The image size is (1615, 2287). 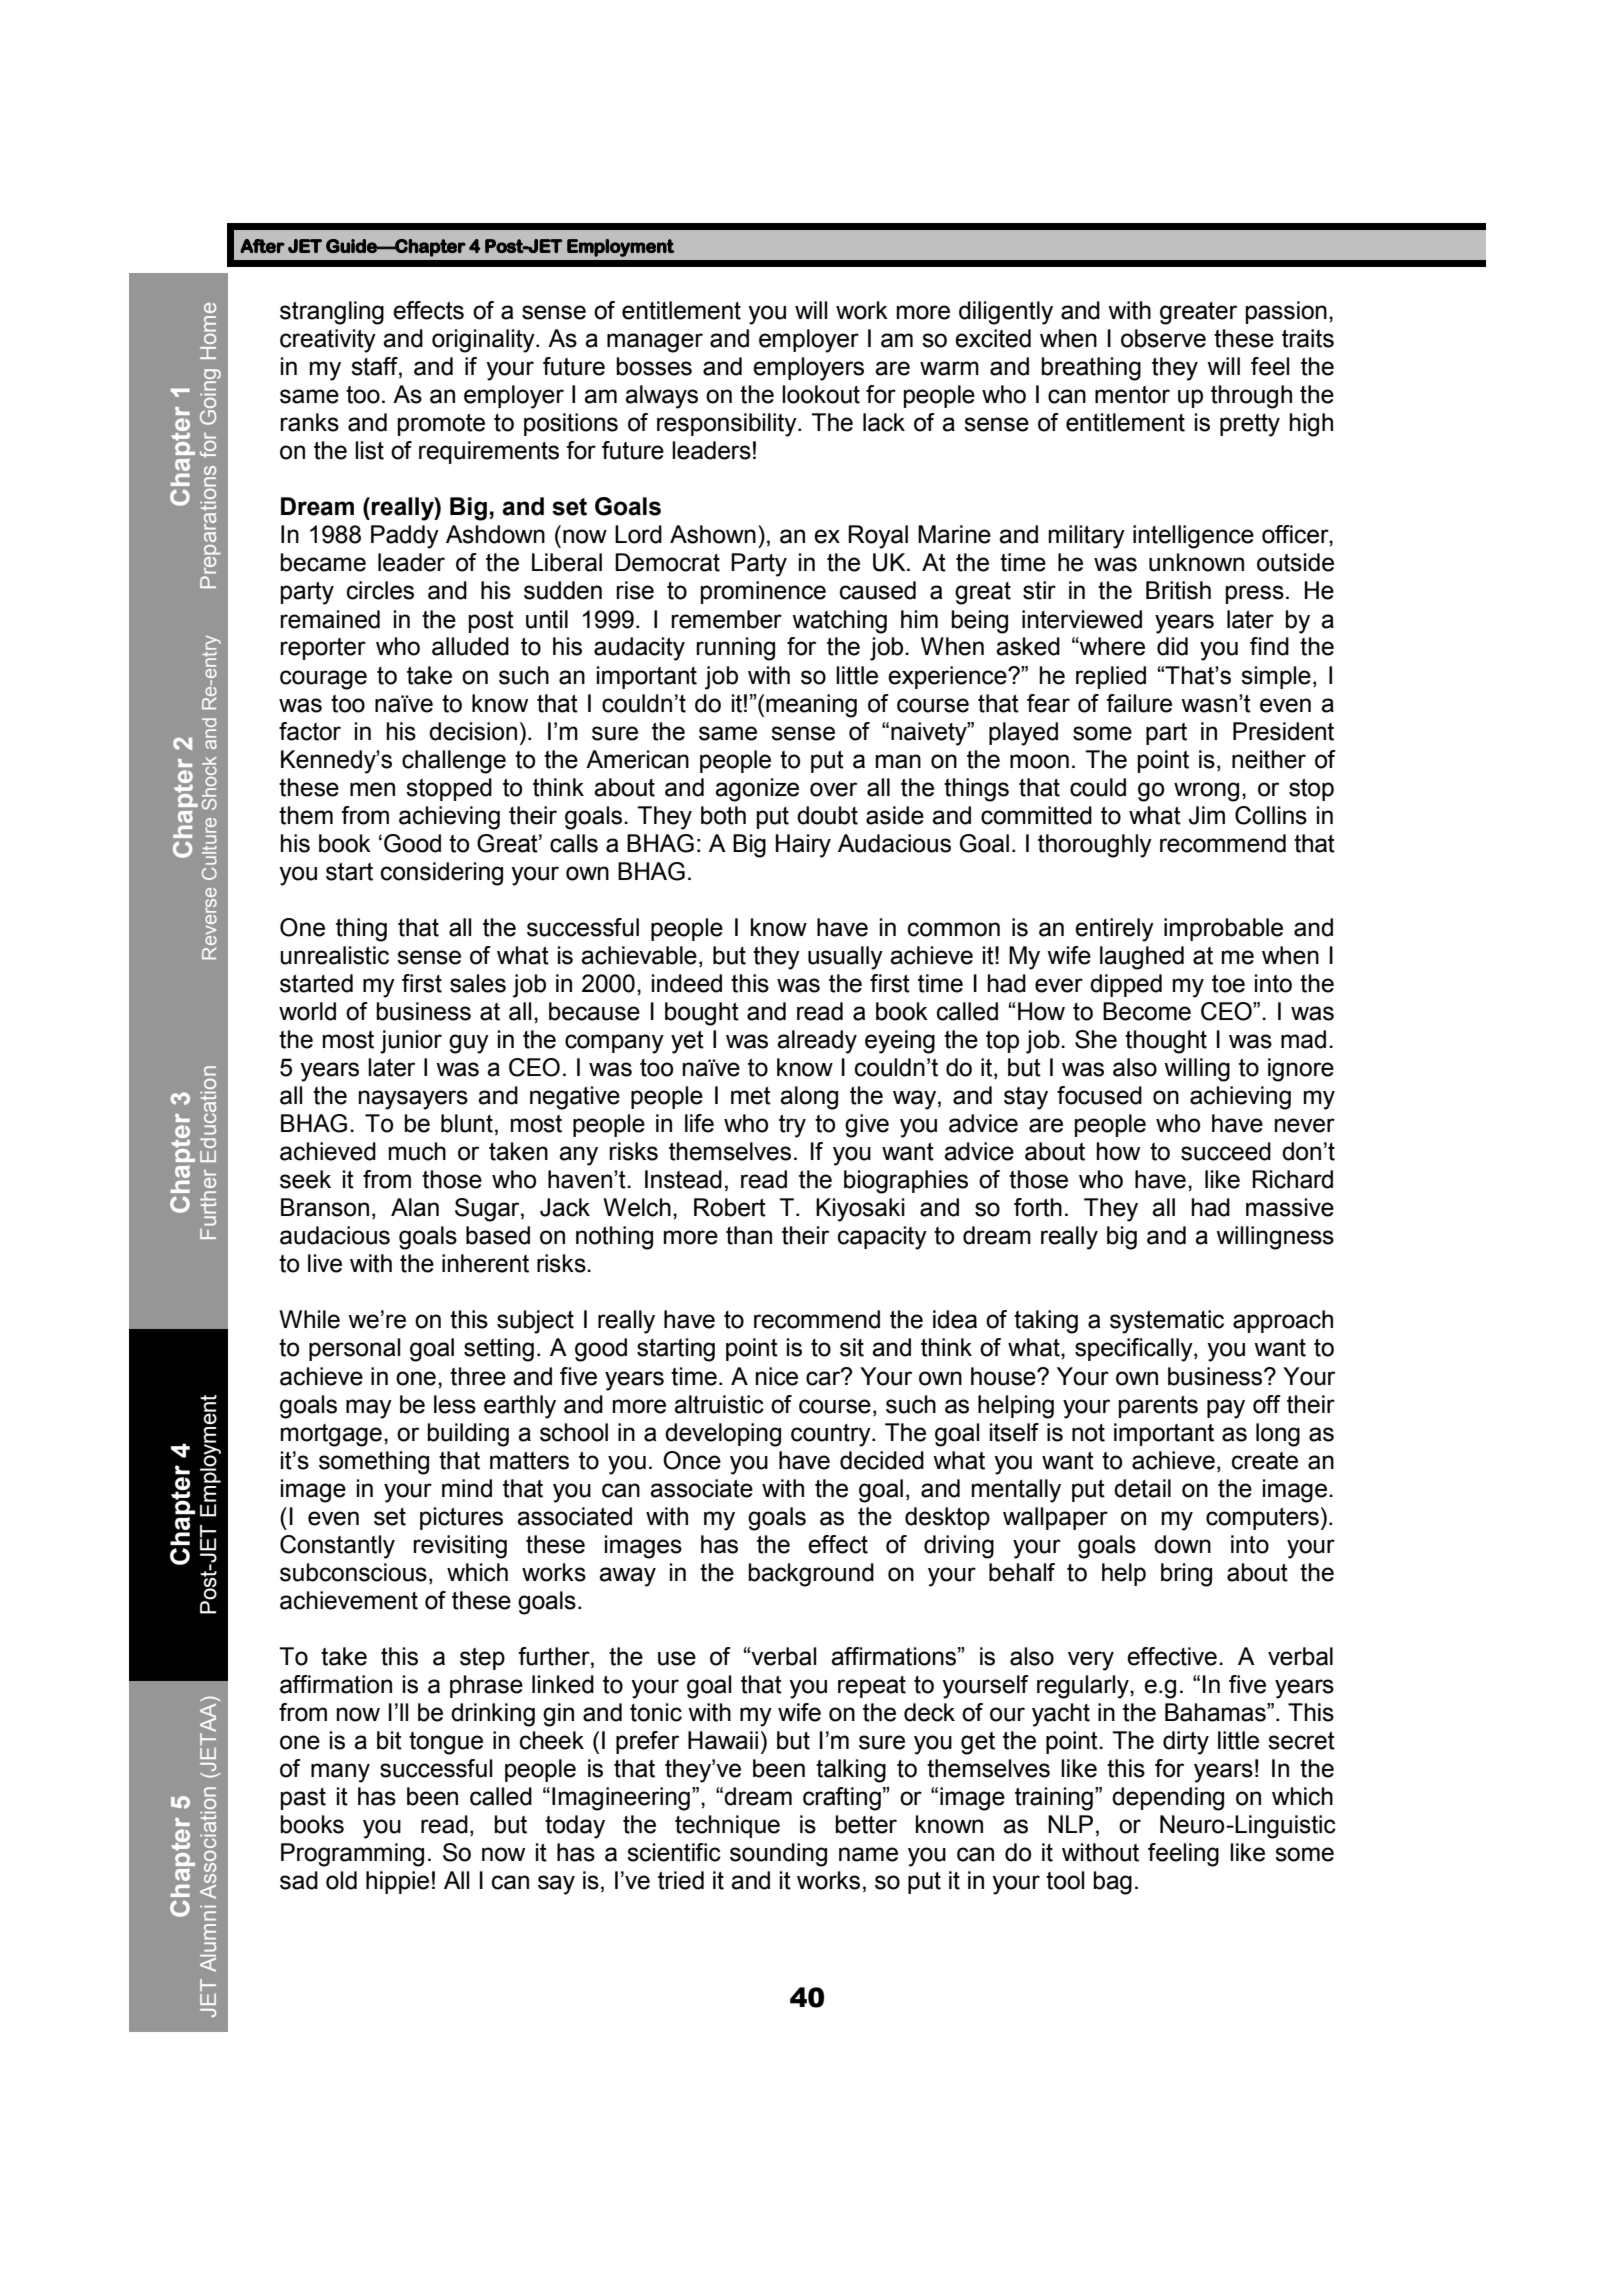 What do you see at coordinates (352, 1855) in the screenshot?
I see `Programming` at bounding box center [352, 1855].
